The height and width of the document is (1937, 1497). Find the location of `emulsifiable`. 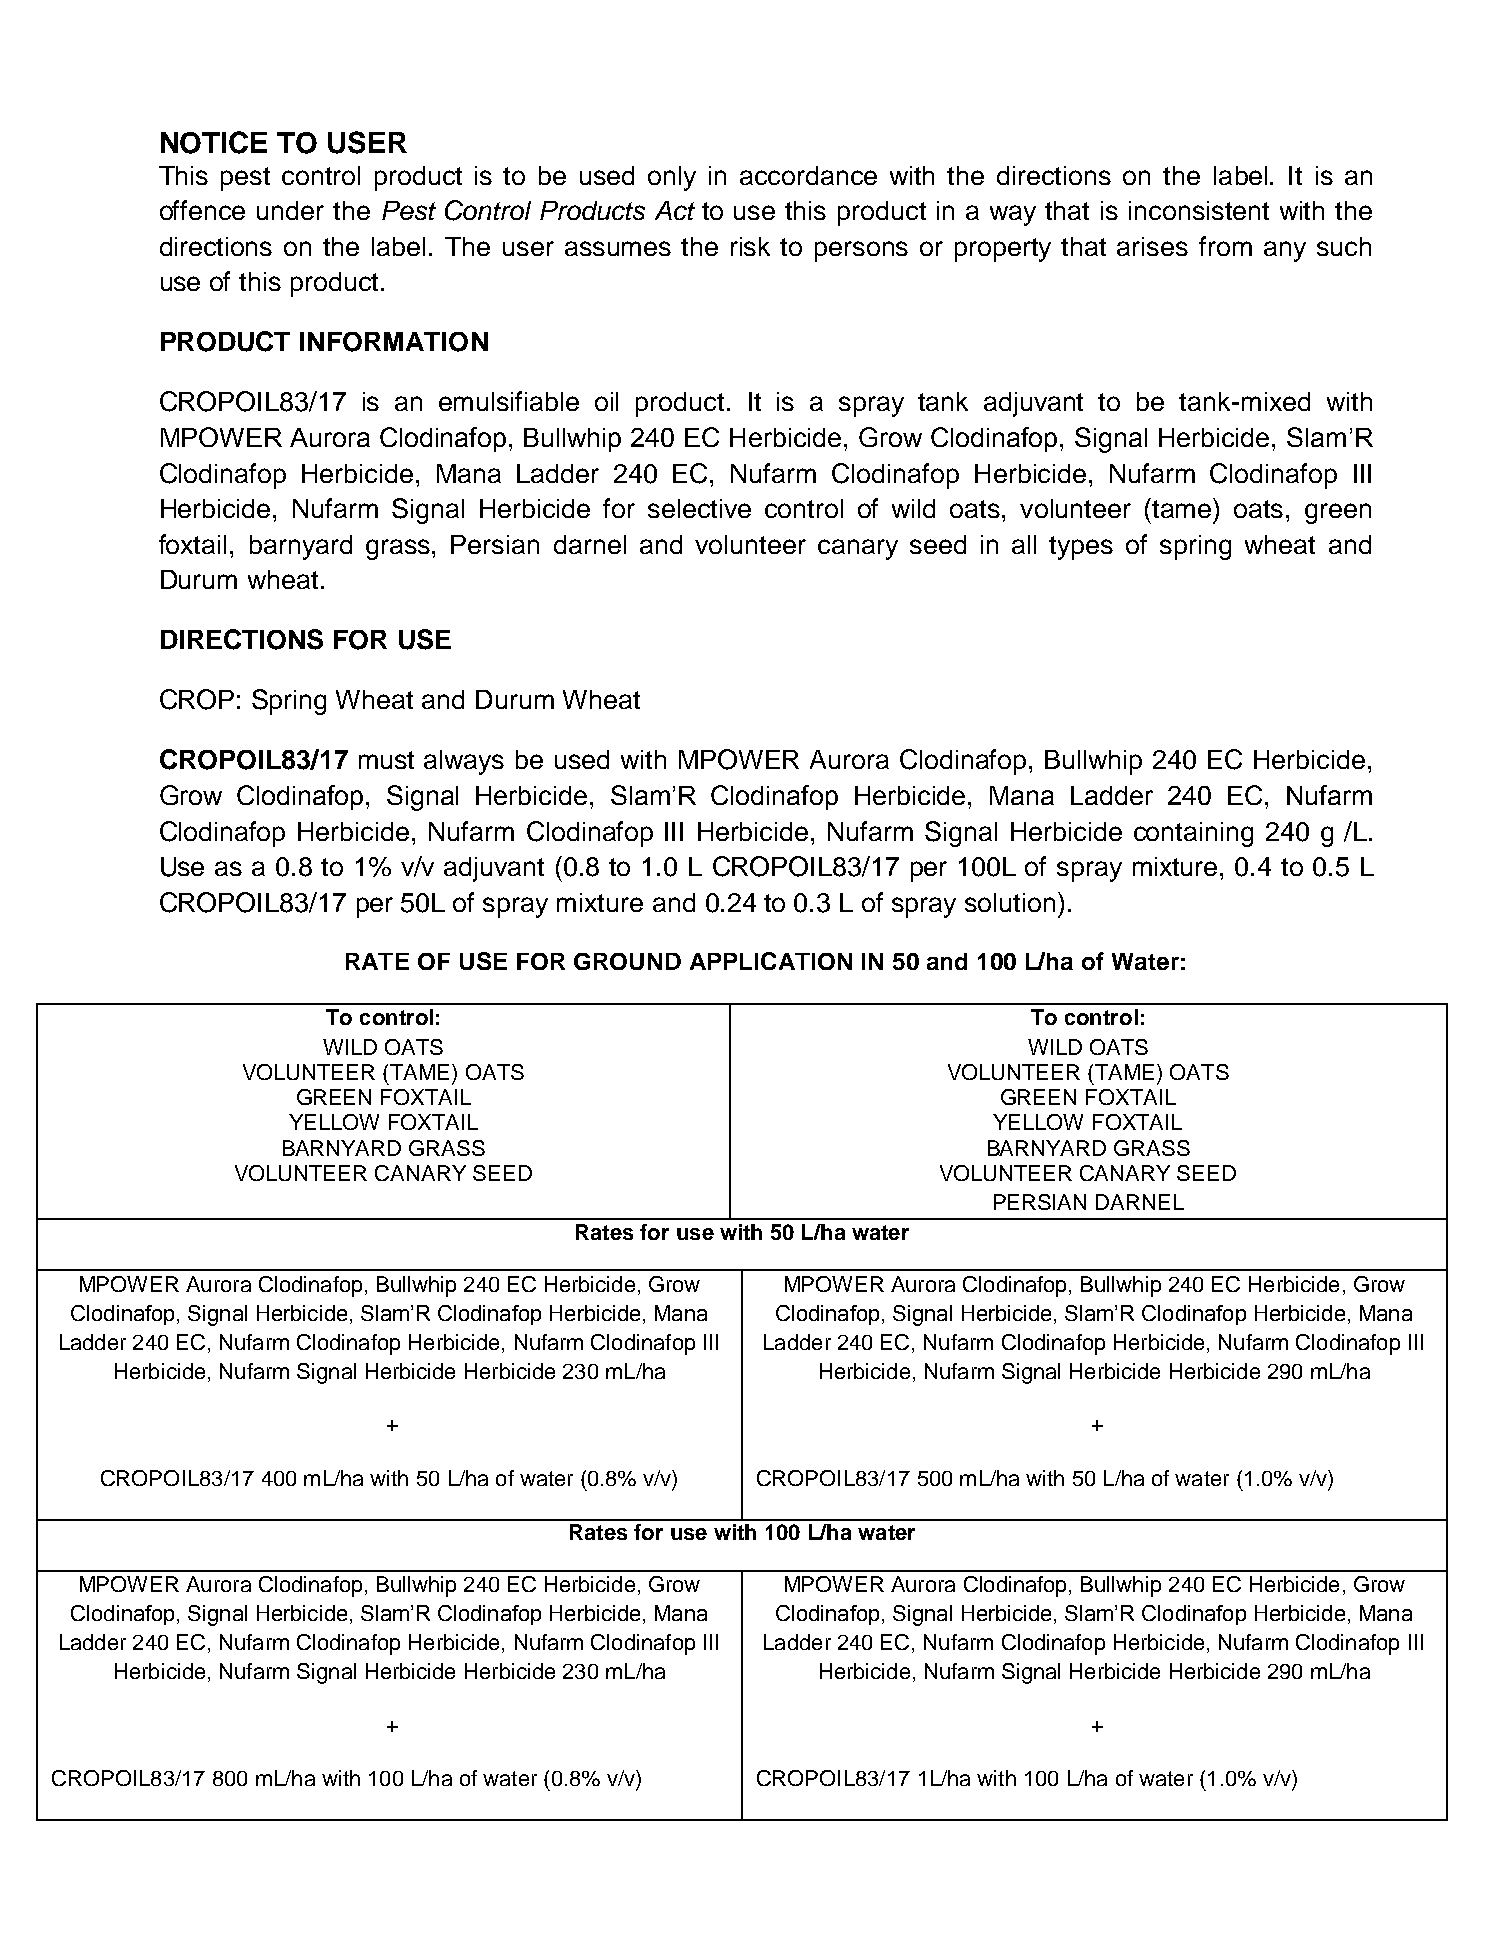

emulsifiable is located at coordinates (509, 401).
